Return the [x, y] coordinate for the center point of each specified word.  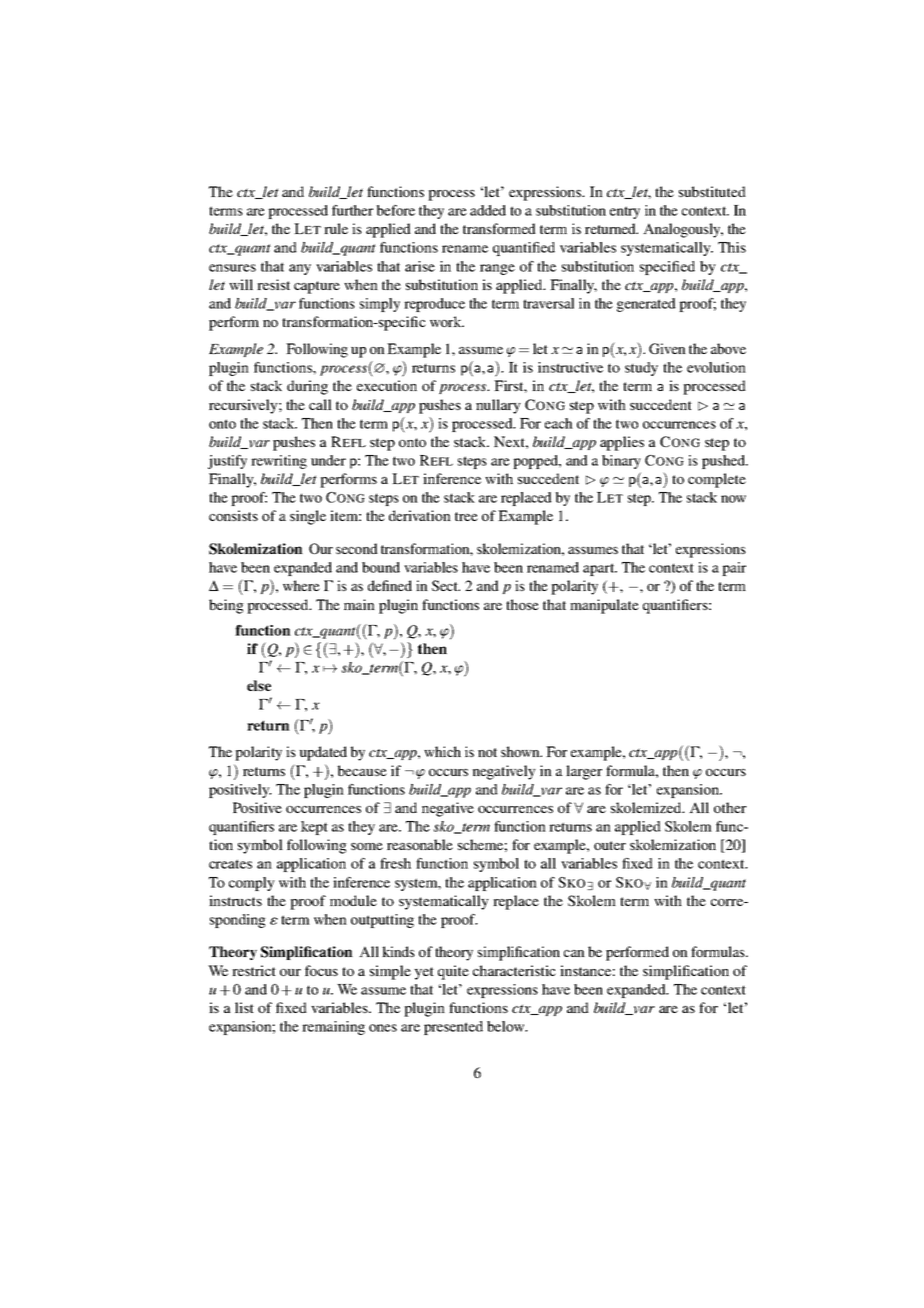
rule [336, 228]
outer [610, 845]
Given [667, 348]
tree [466, 516]
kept [314, 828]
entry [625, 212]
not [487, 752]
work [447, 321]
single [308, 517]
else [259, 685]
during [307, 387]
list [244, 1007]
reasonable [420, 844]
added [488, 210]
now [733, 499]
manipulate [604, 606]
